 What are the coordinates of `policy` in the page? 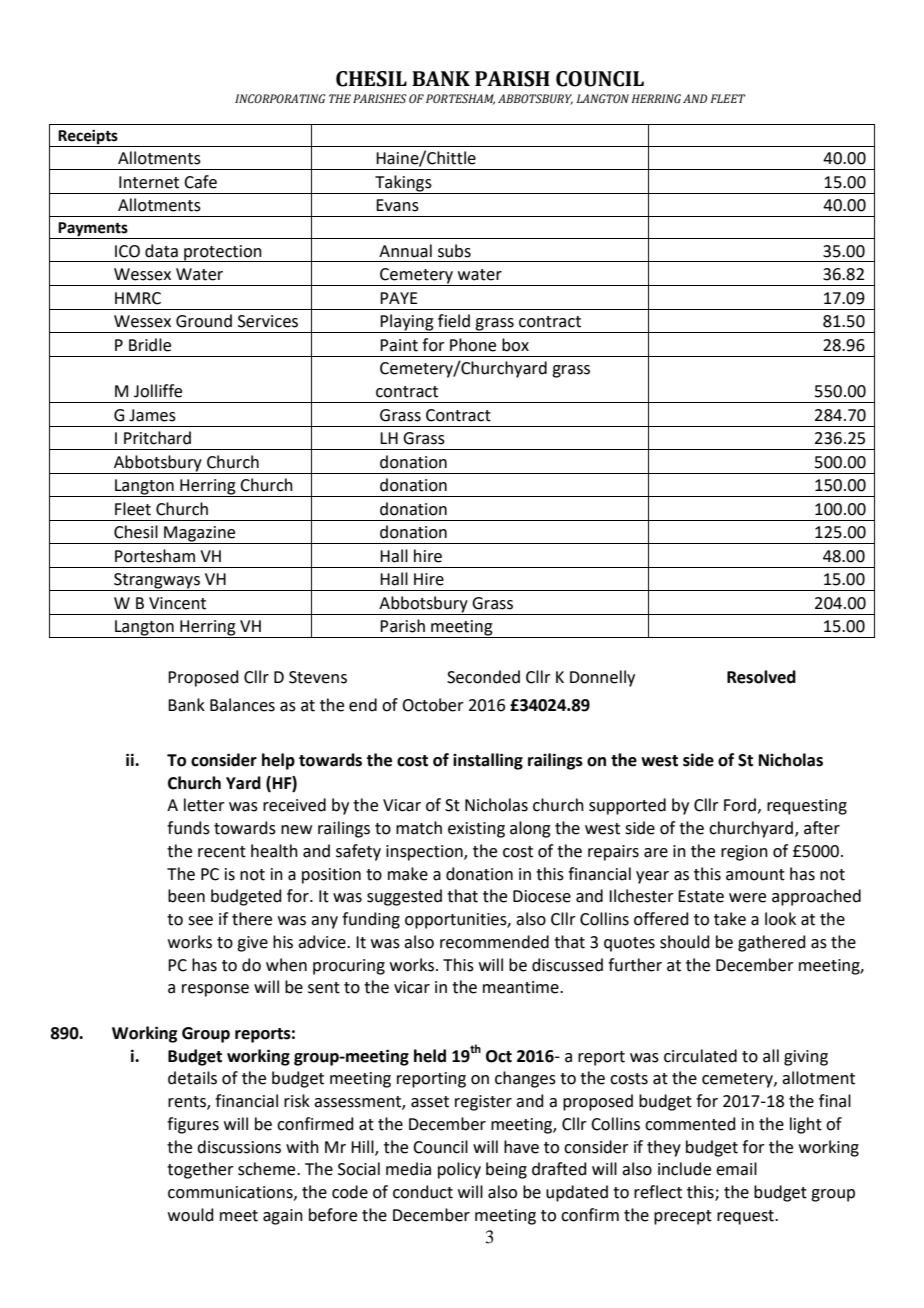 It's located at (459, 1170).
